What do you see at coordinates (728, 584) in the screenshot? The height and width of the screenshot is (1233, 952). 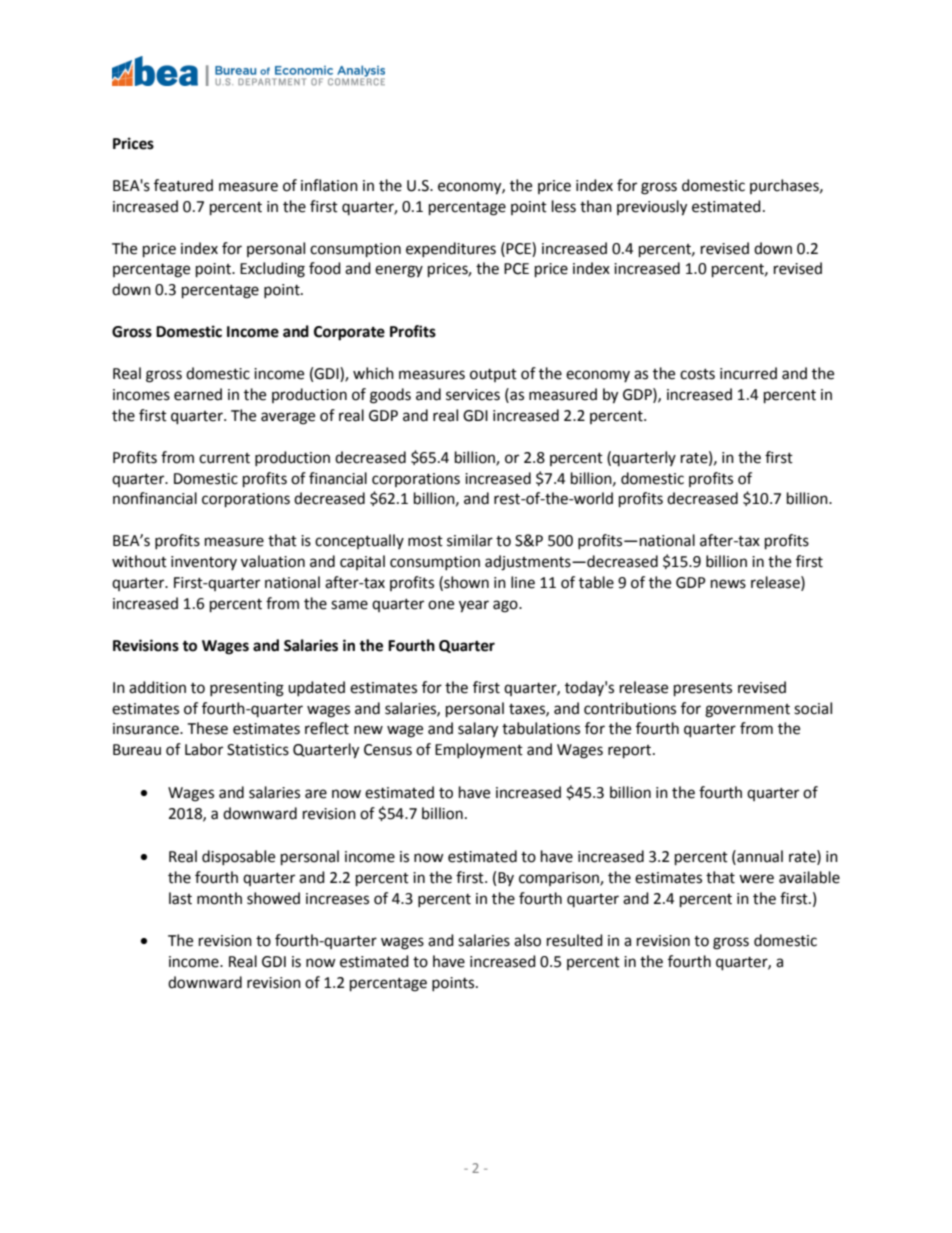 I see `news` at bounding box center [728, 584].
